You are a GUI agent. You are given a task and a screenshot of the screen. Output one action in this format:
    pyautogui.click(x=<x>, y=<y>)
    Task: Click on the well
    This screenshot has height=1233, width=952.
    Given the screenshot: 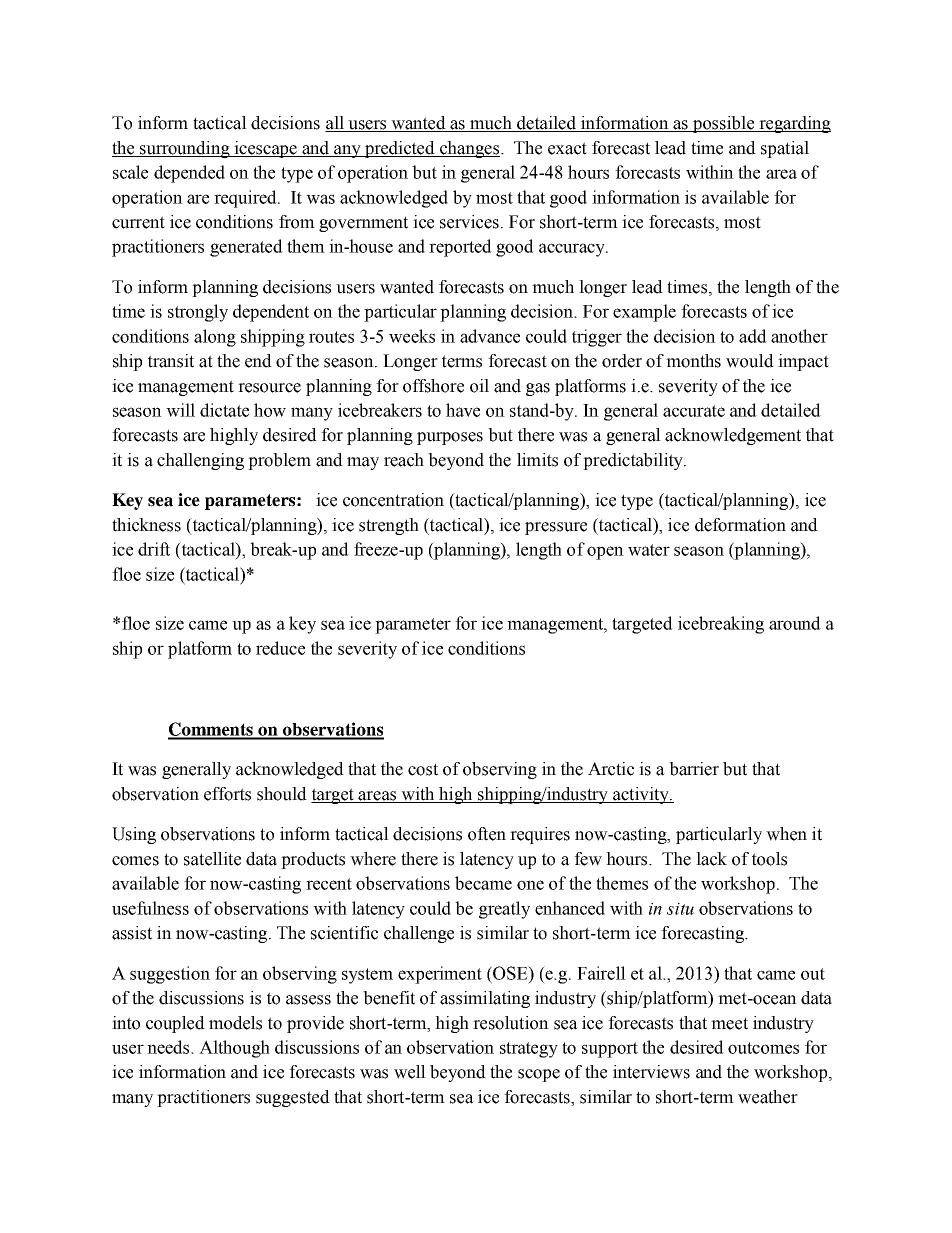 What is the action you would take?
    pyautogui.click(x=410, y=1072)
